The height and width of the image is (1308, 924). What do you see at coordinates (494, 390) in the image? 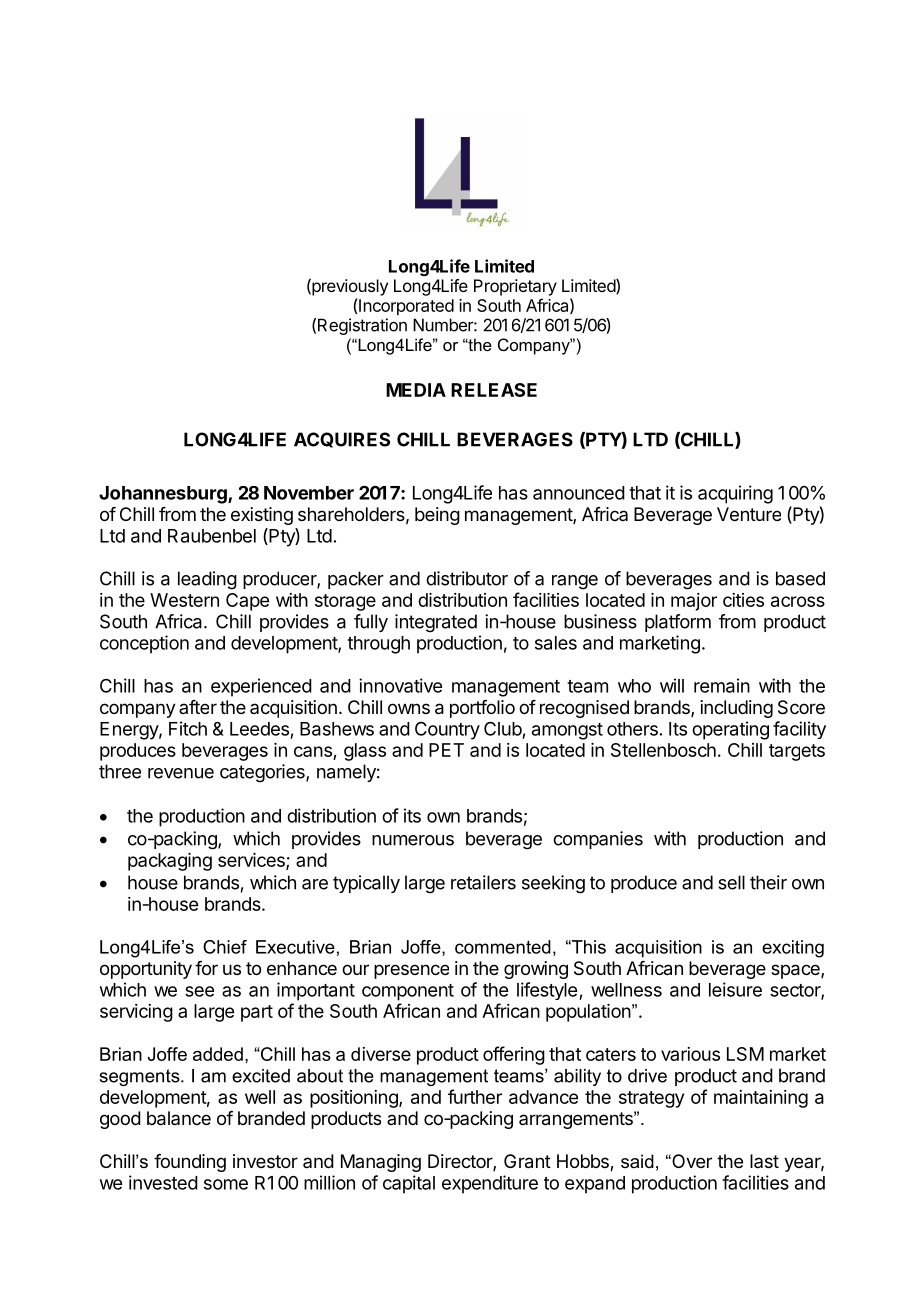
I see `RELEASE` at bounding box center [494, 390].
